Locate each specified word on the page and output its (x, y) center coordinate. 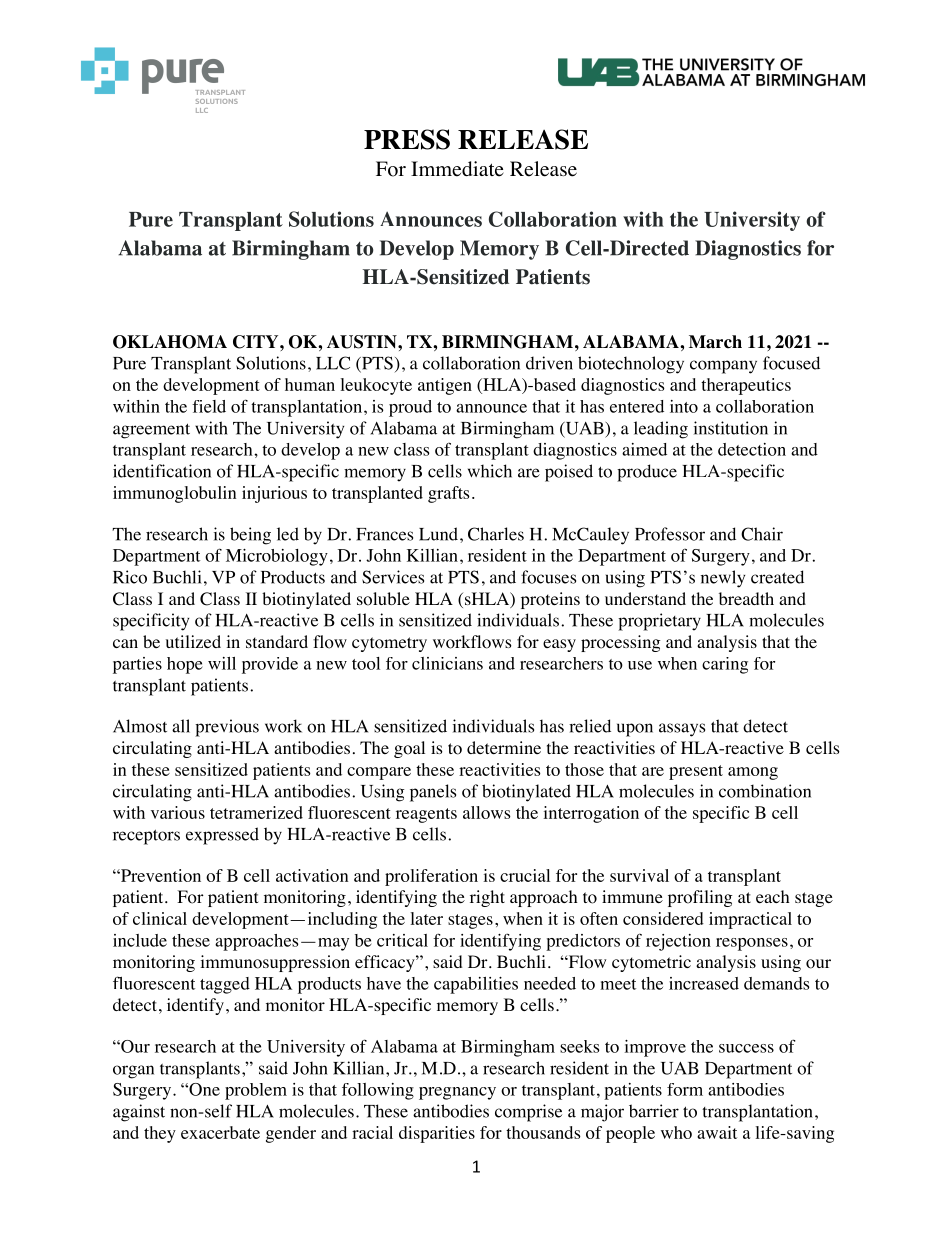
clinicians (447, 663)
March (715, 342)
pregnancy (457, 1093)
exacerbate (220, 1132)
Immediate (457, 169)
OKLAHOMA (170, 342)
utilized (193, 641)
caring (725, 665)
